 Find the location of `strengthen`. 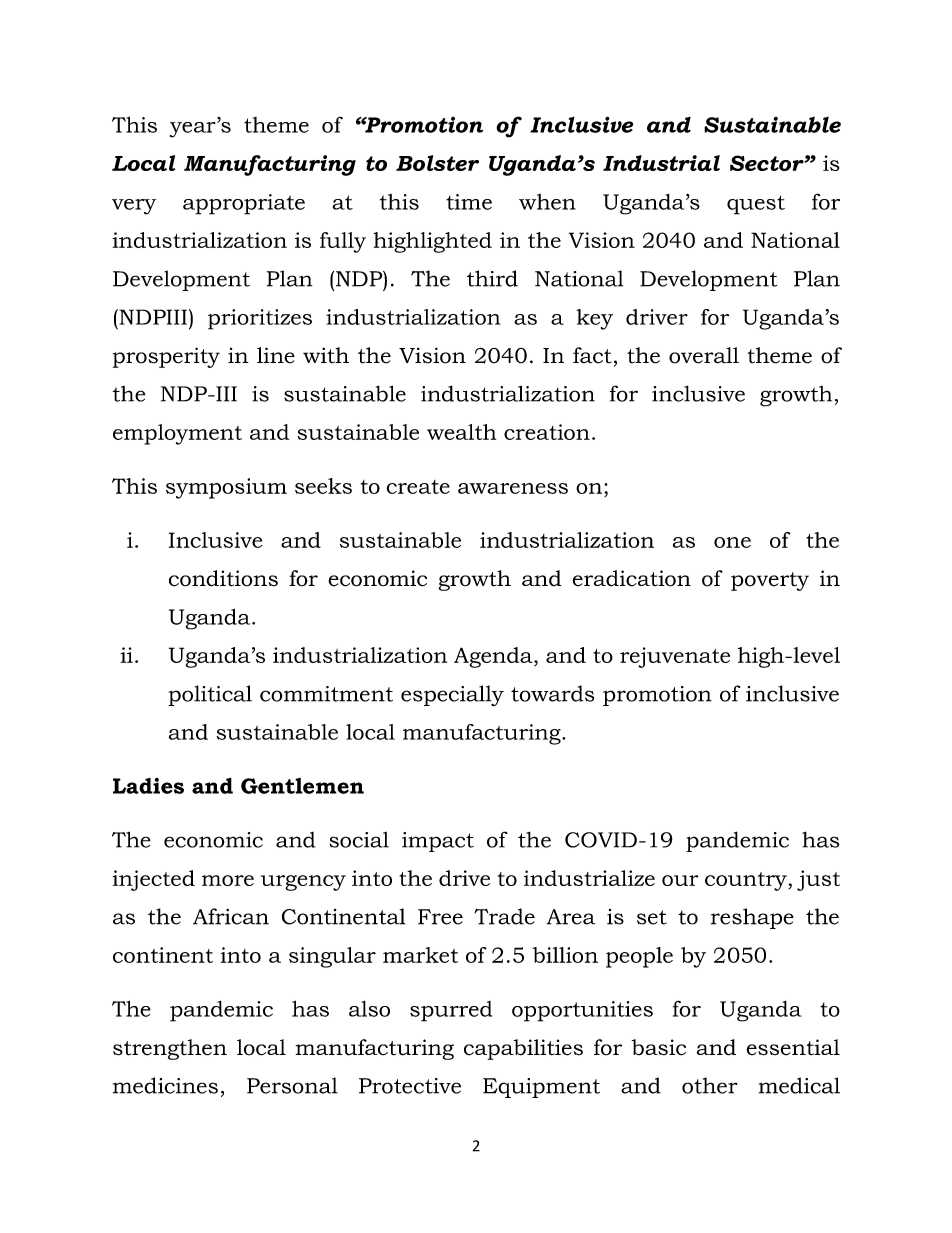

strengthen is located at coordinates (170, 1049).
